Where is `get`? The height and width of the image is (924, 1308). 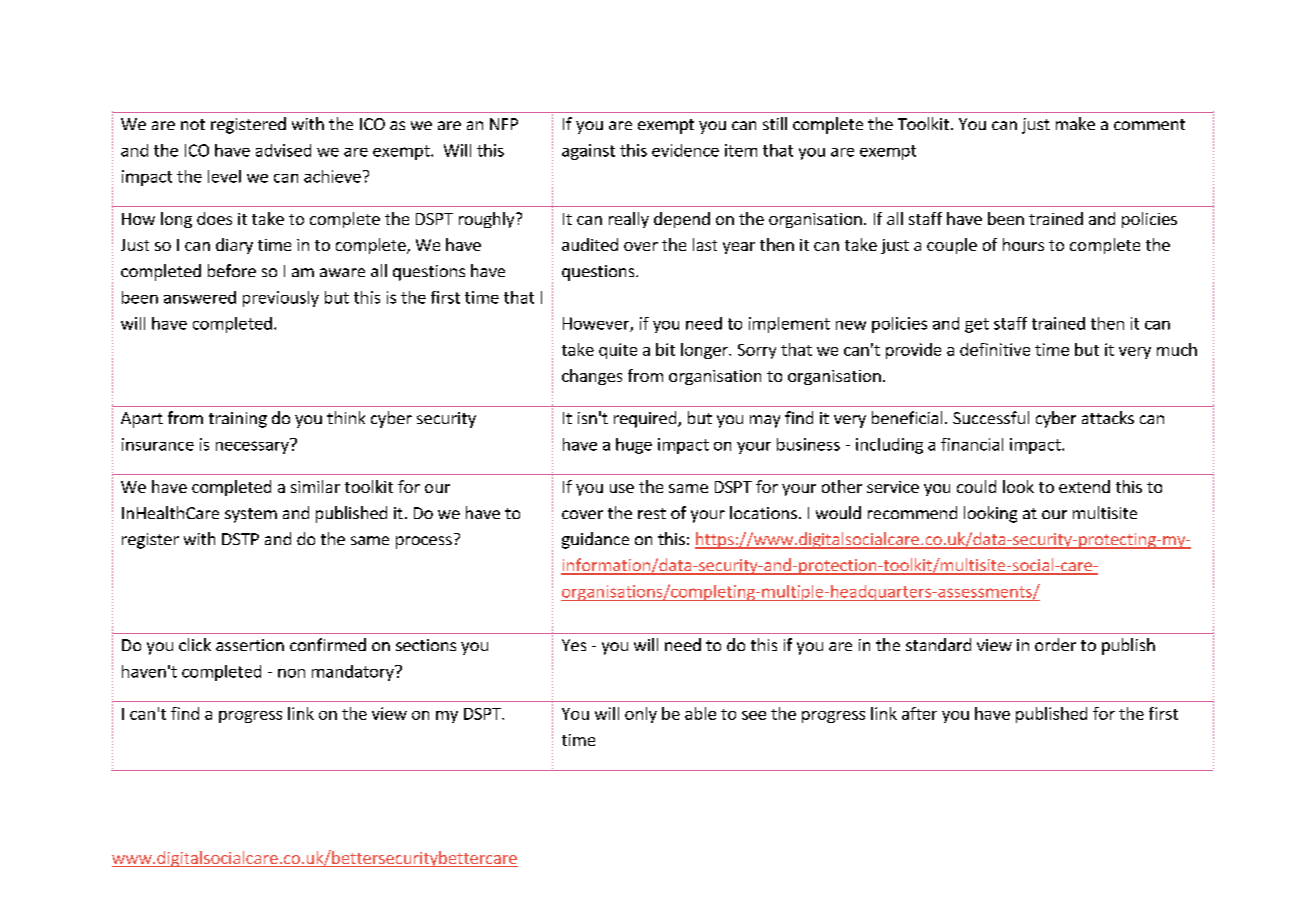
get is located at coordinates (977, 325).
